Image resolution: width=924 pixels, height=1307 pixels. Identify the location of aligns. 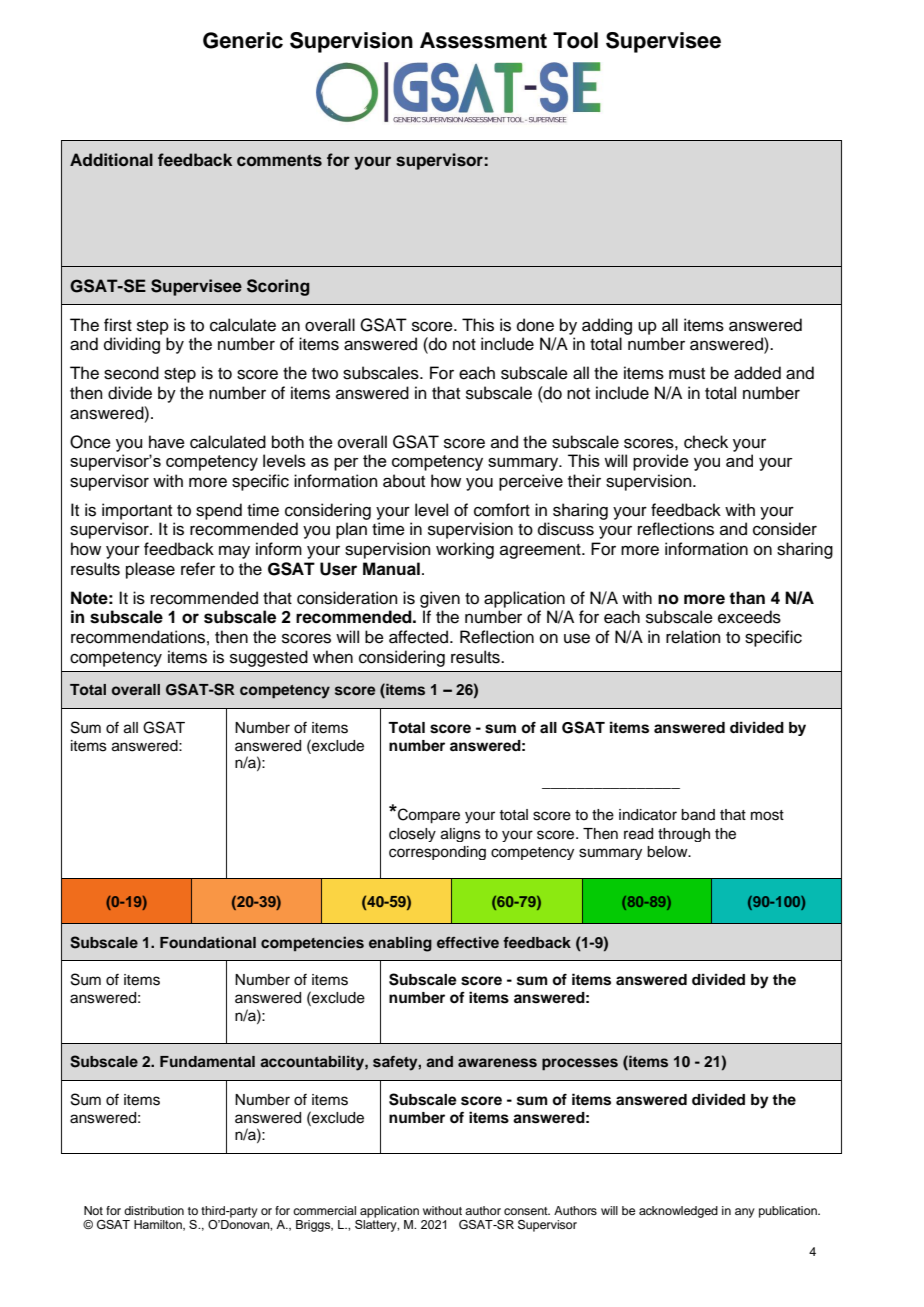
(461, 835).
